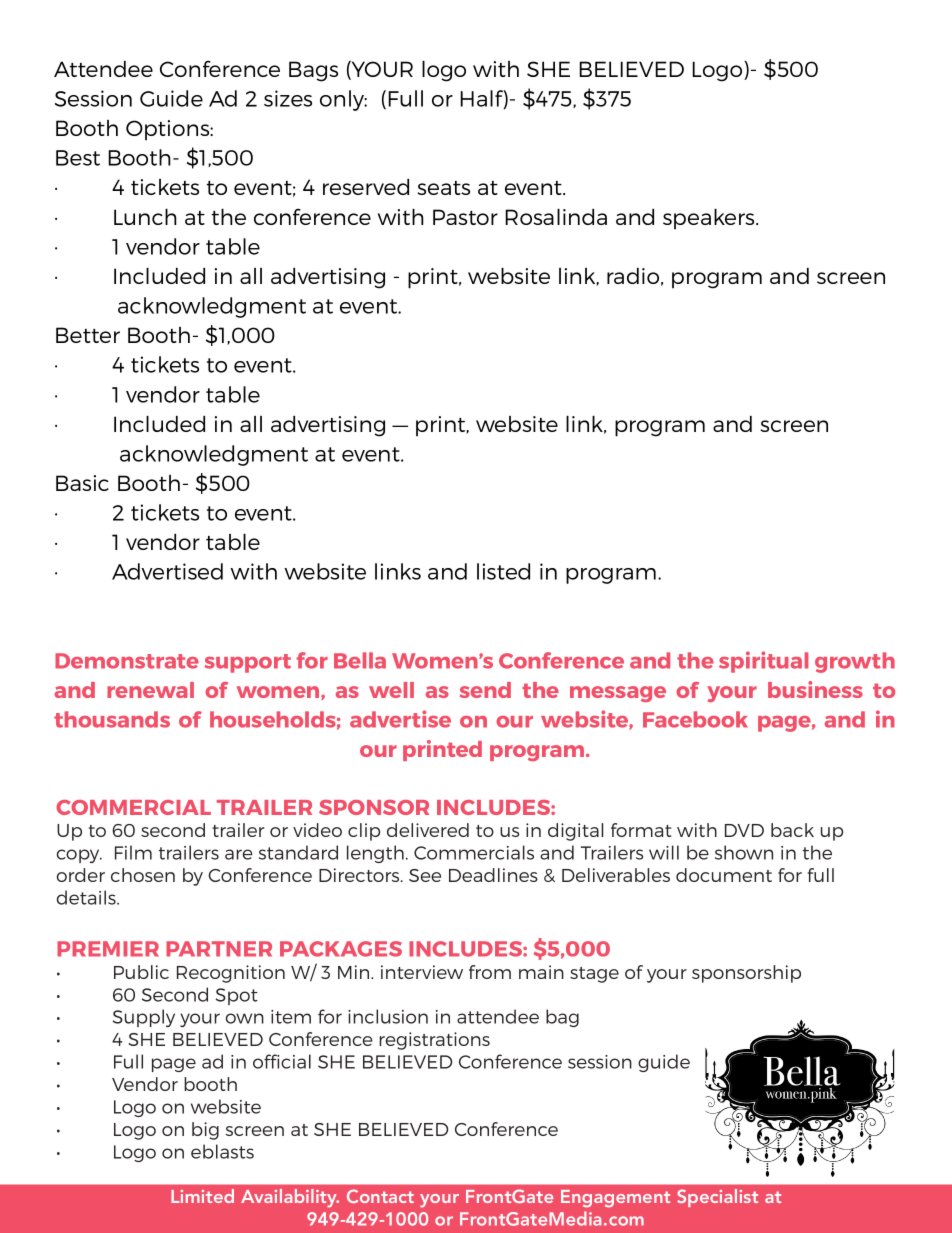 The height and width of the document is (1233, 952). Describe the element at coordinates (202, 1196) in the document. I see `Limited` at that location.
